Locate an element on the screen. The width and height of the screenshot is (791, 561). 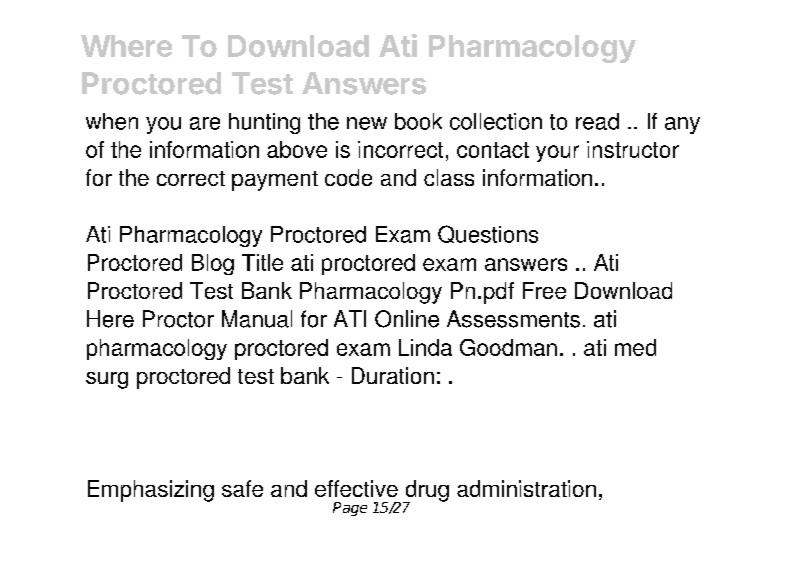
Questions is located at coordinates (488, 234).
